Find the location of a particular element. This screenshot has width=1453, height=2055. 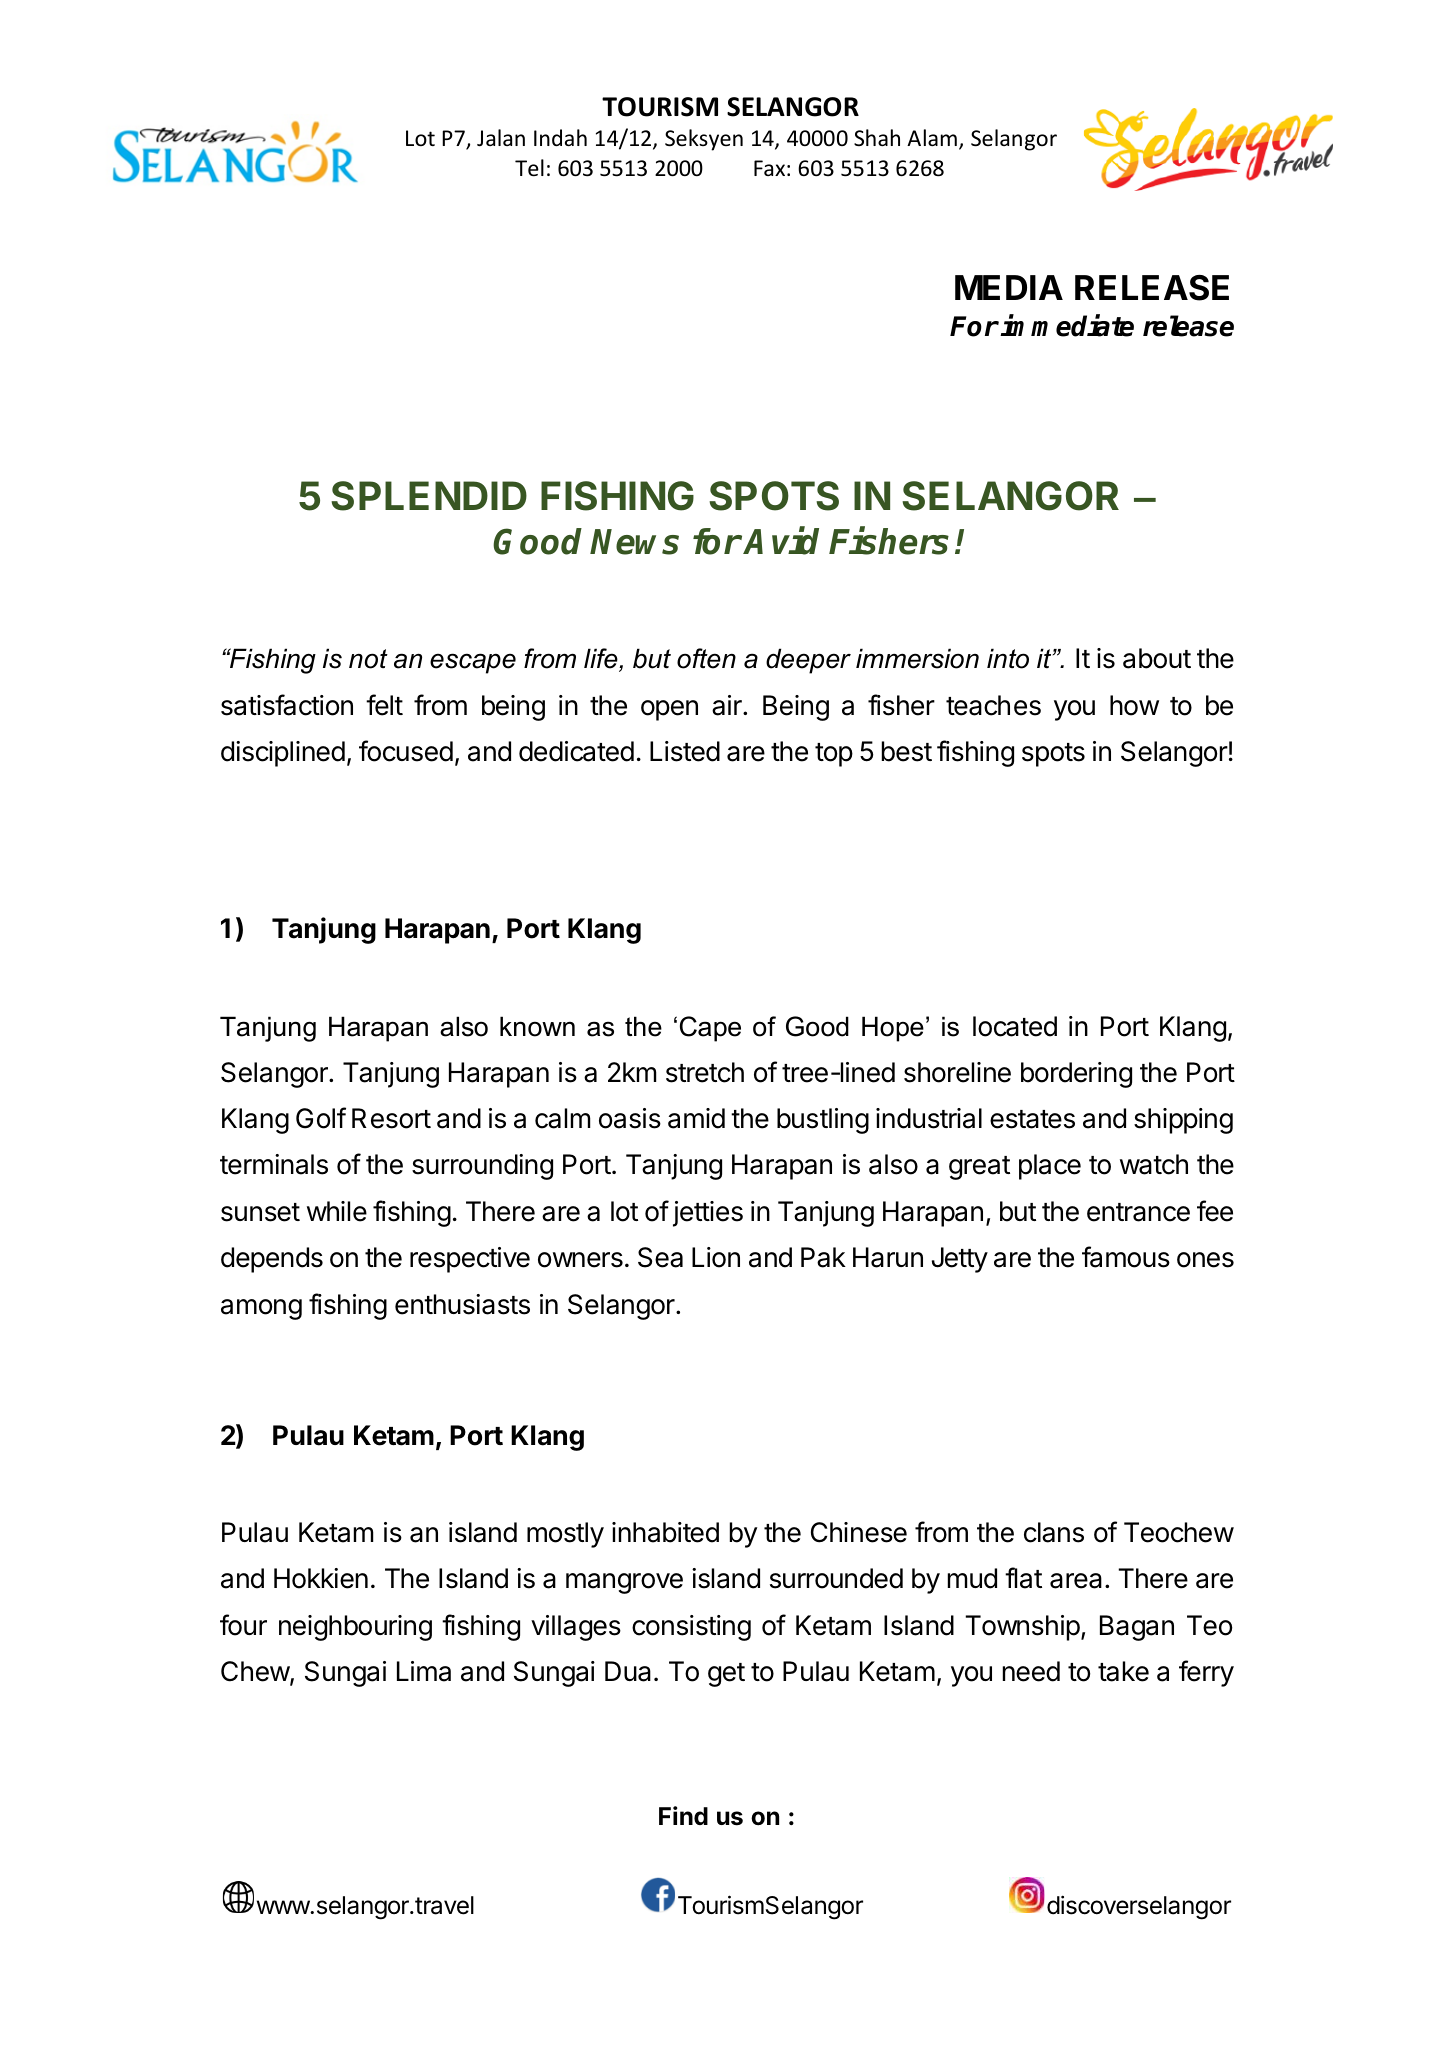

Shah is located at coordinates (877, 137).
